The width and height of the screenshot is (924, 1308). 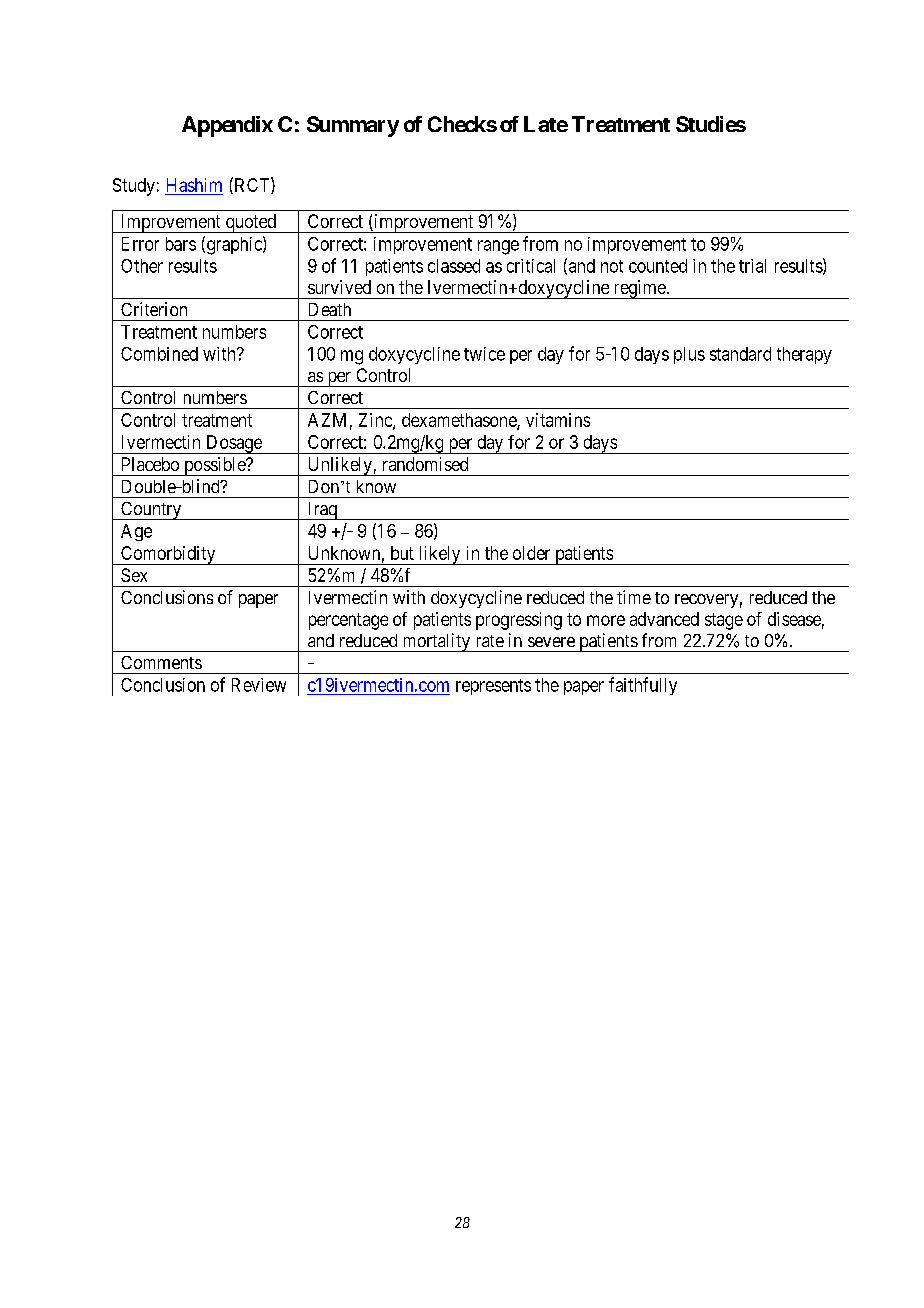 I want to click on Summary, so click(x=353, y=126).
